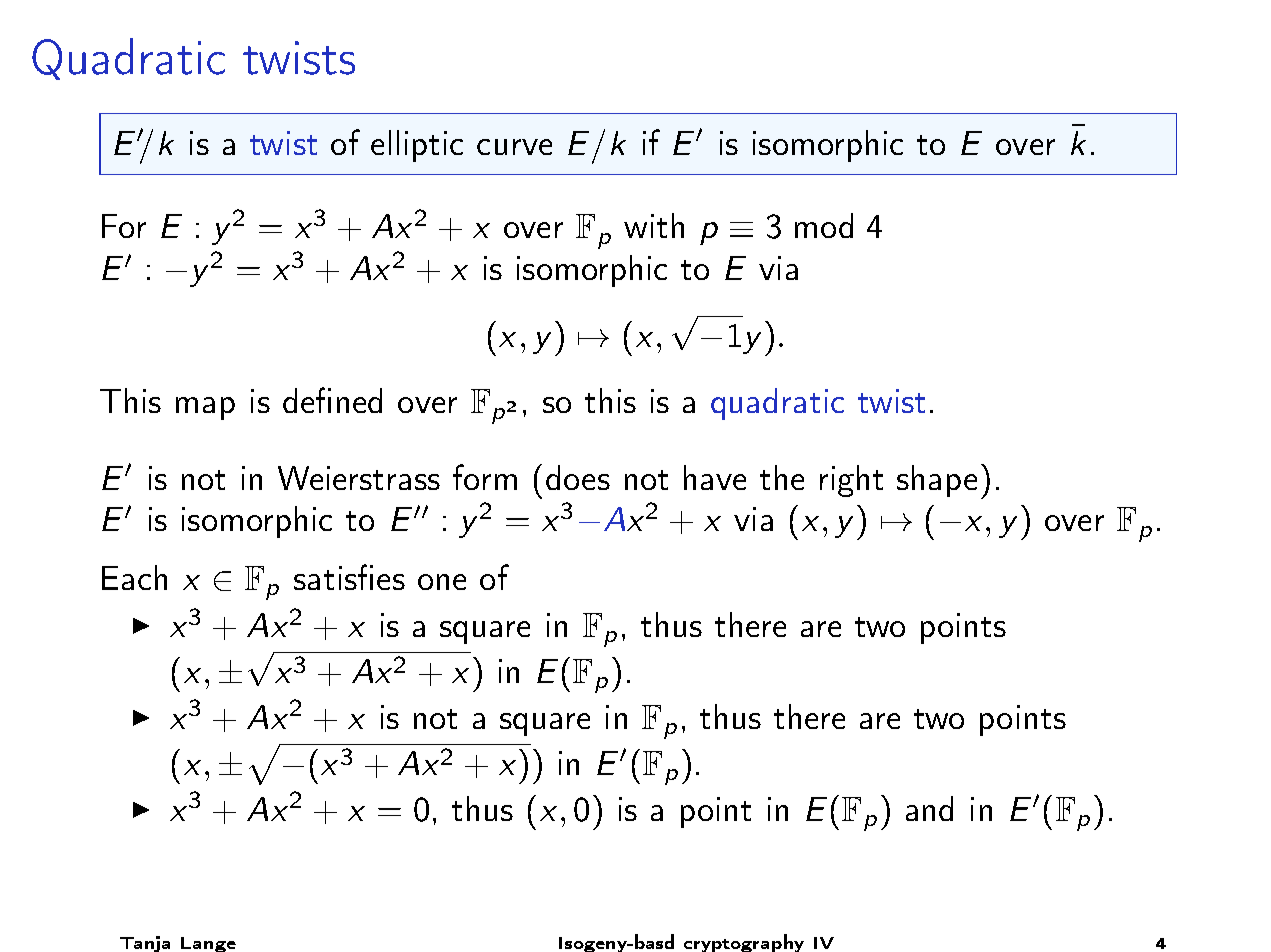 Image resolution: width=1271 pixels, height=952 pixels. Describe the element at coordinates (654, 225) in the document. I see `with` at that location.
